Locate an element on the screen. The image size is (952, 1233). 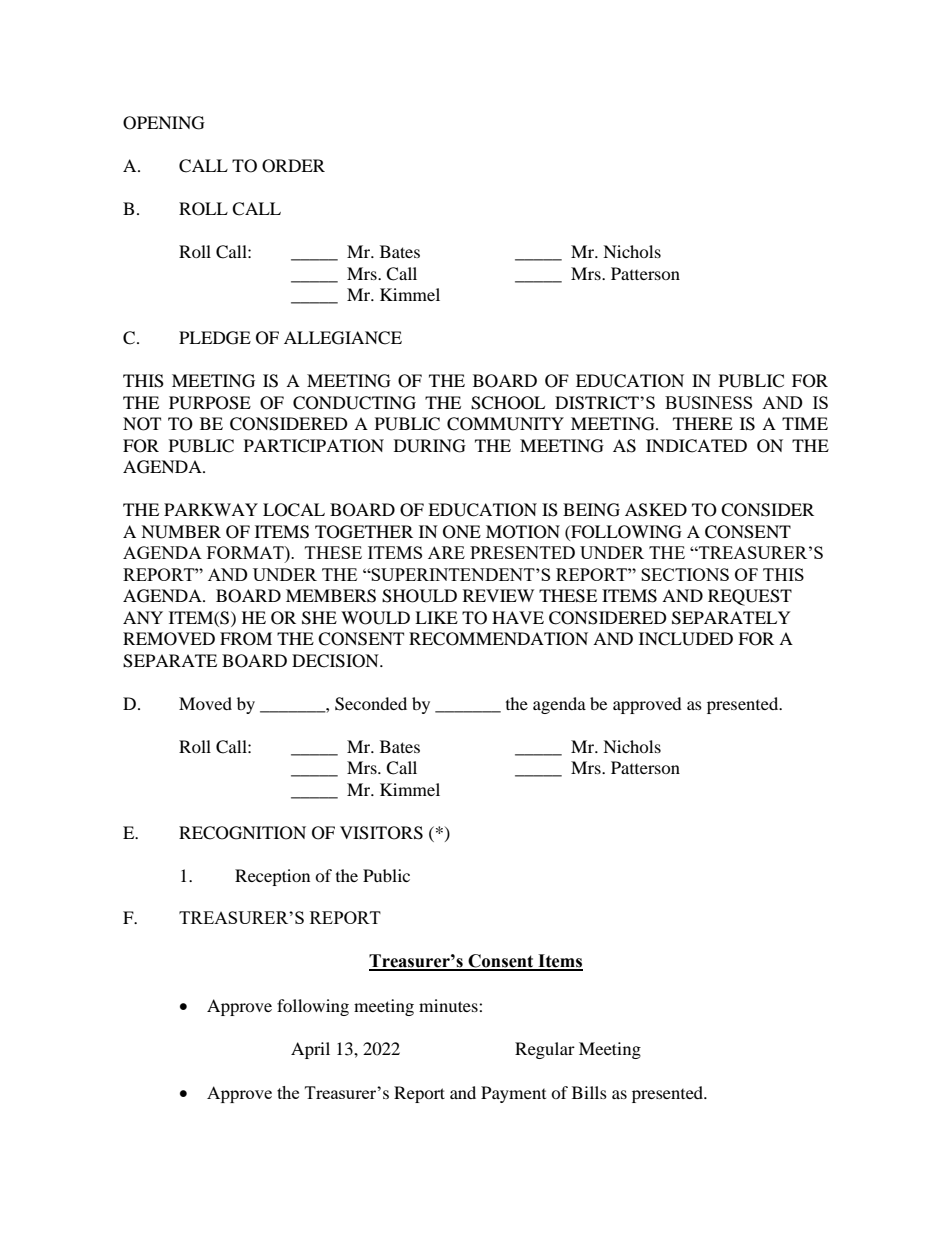
PARKWAY is located at coordinates (211, 509).
